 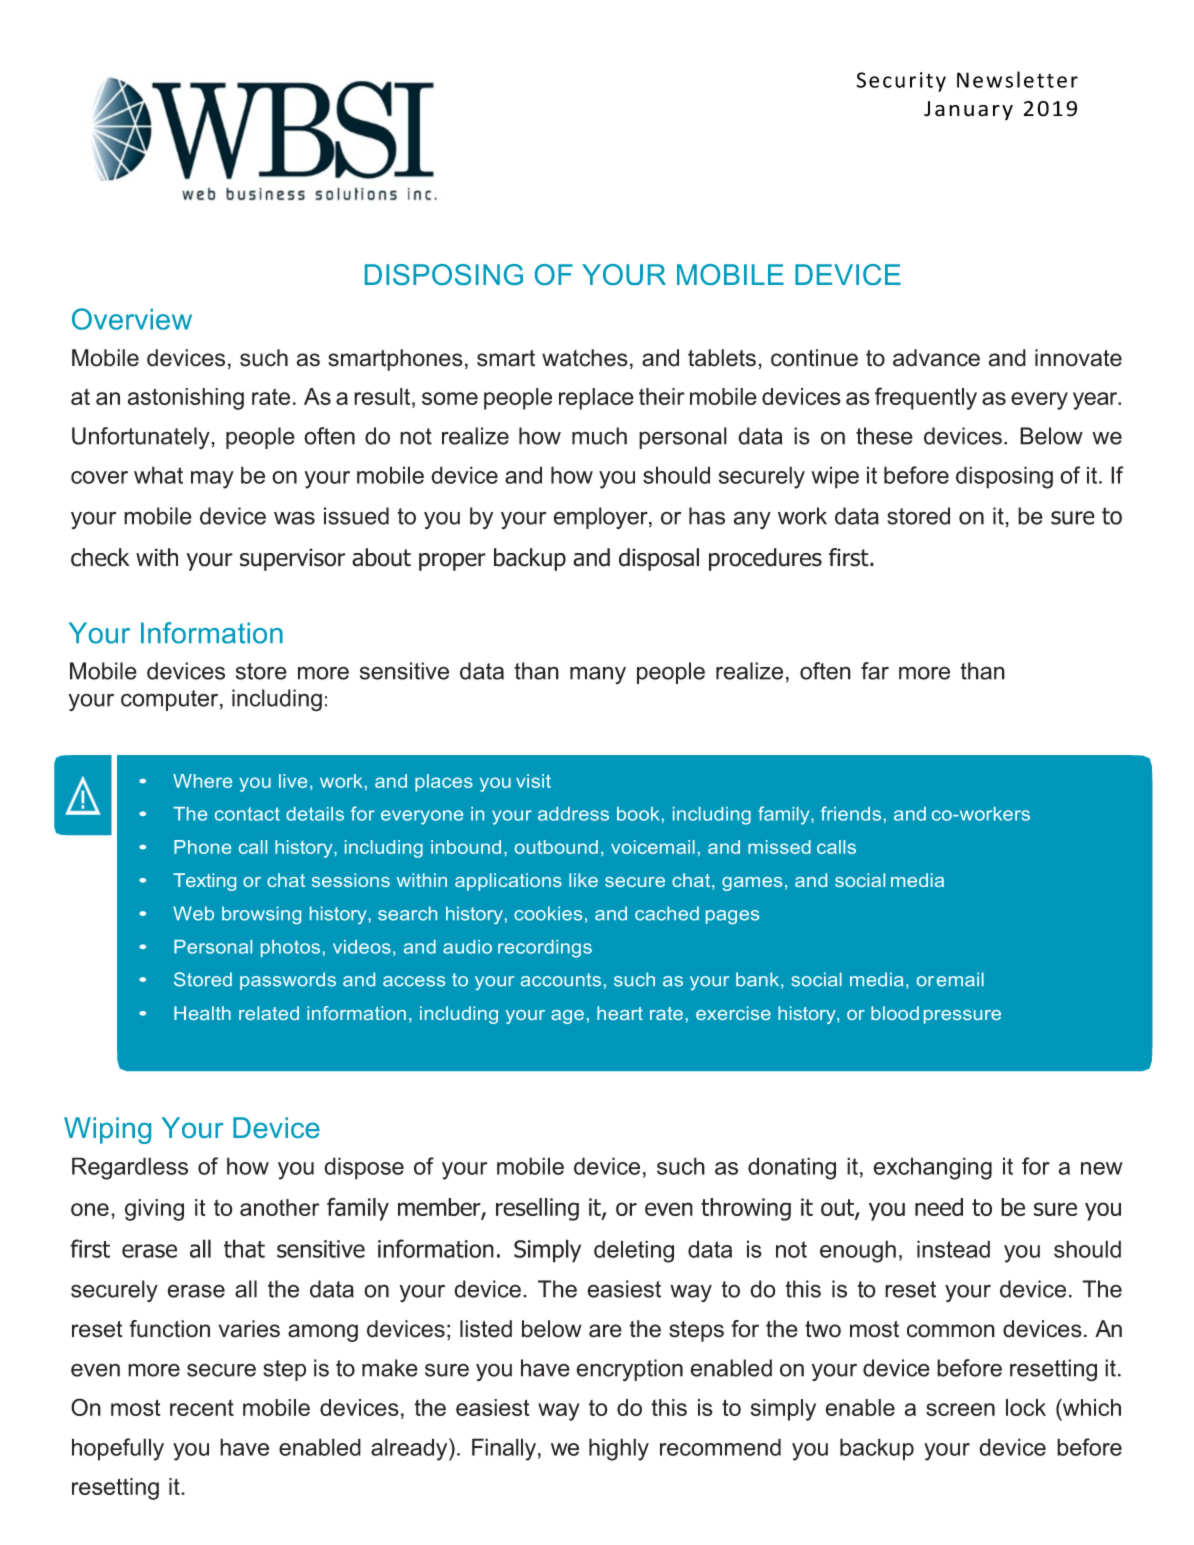 I want to click on Overview, so click(x=132, y=319).
